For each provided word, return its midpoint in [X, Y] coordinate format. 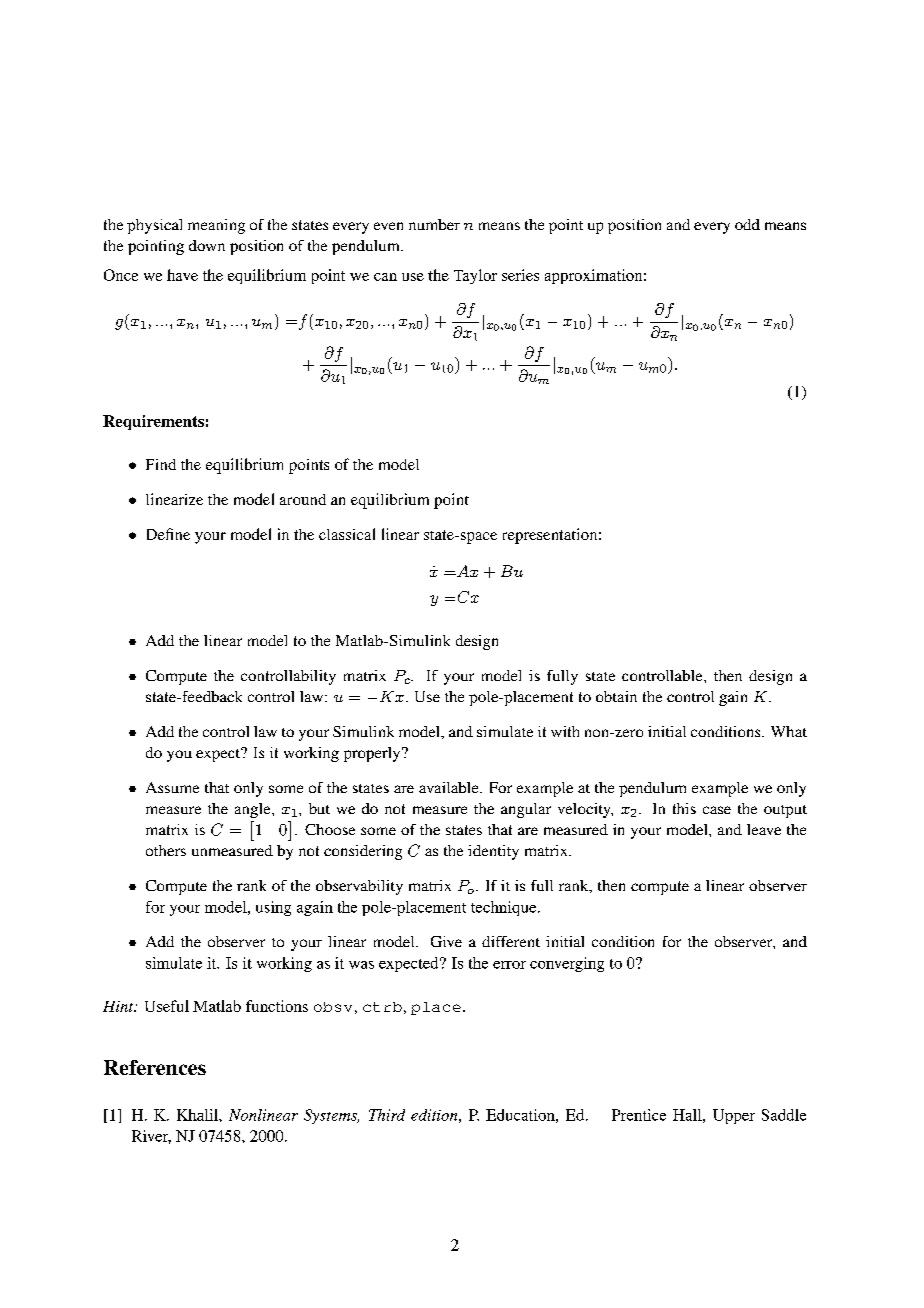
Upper [734, 1116]
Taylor [475, 276]
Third [387, 1115]
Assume [172, 787]
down [207, 245]
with [565, 731]
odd [747, 224]
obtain [616, 696]
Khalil [198, 1115]
